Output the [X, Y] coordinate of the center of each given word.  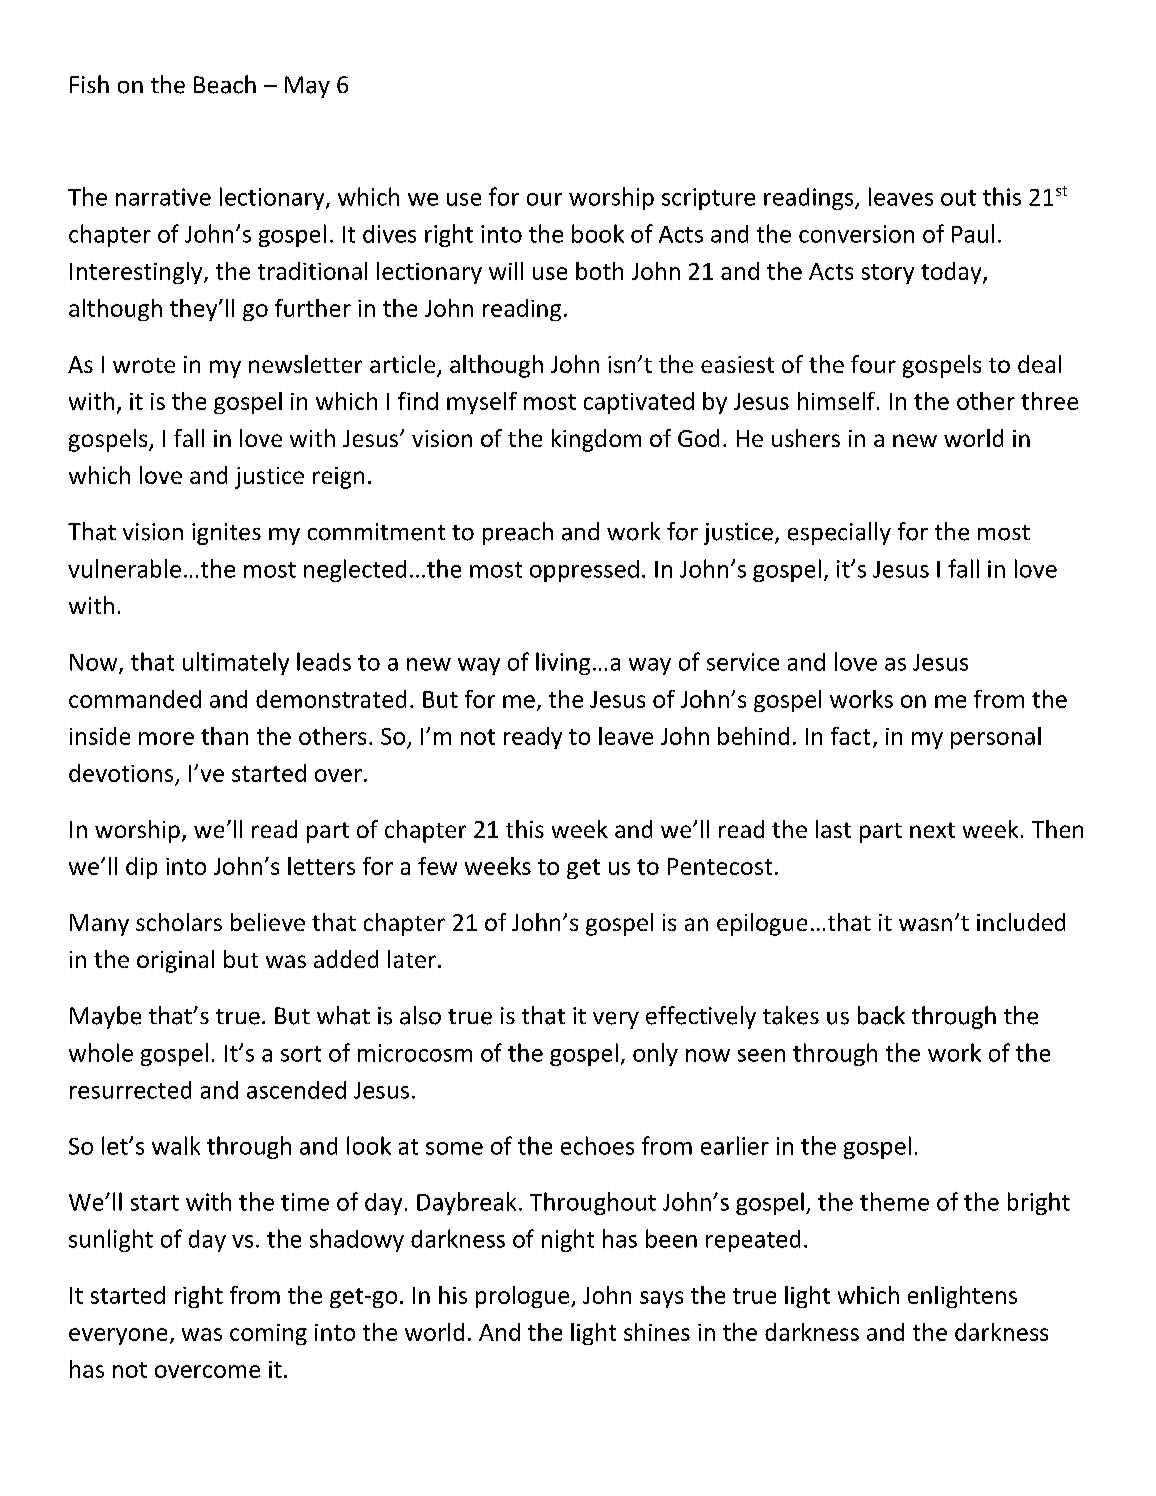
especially [839, 533]
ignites [226, 534]
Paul [973, 233]
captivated [639, 403]
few [437, 866]
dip [141, 868]
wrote [144, 365]
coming [268, 1334]
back [881, 1015]
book [598, 233]
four [873, 364]
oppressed [584, 571]
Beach [225, 84]
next [932, 830]
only [655, 1054]
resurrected [130, 1090]
